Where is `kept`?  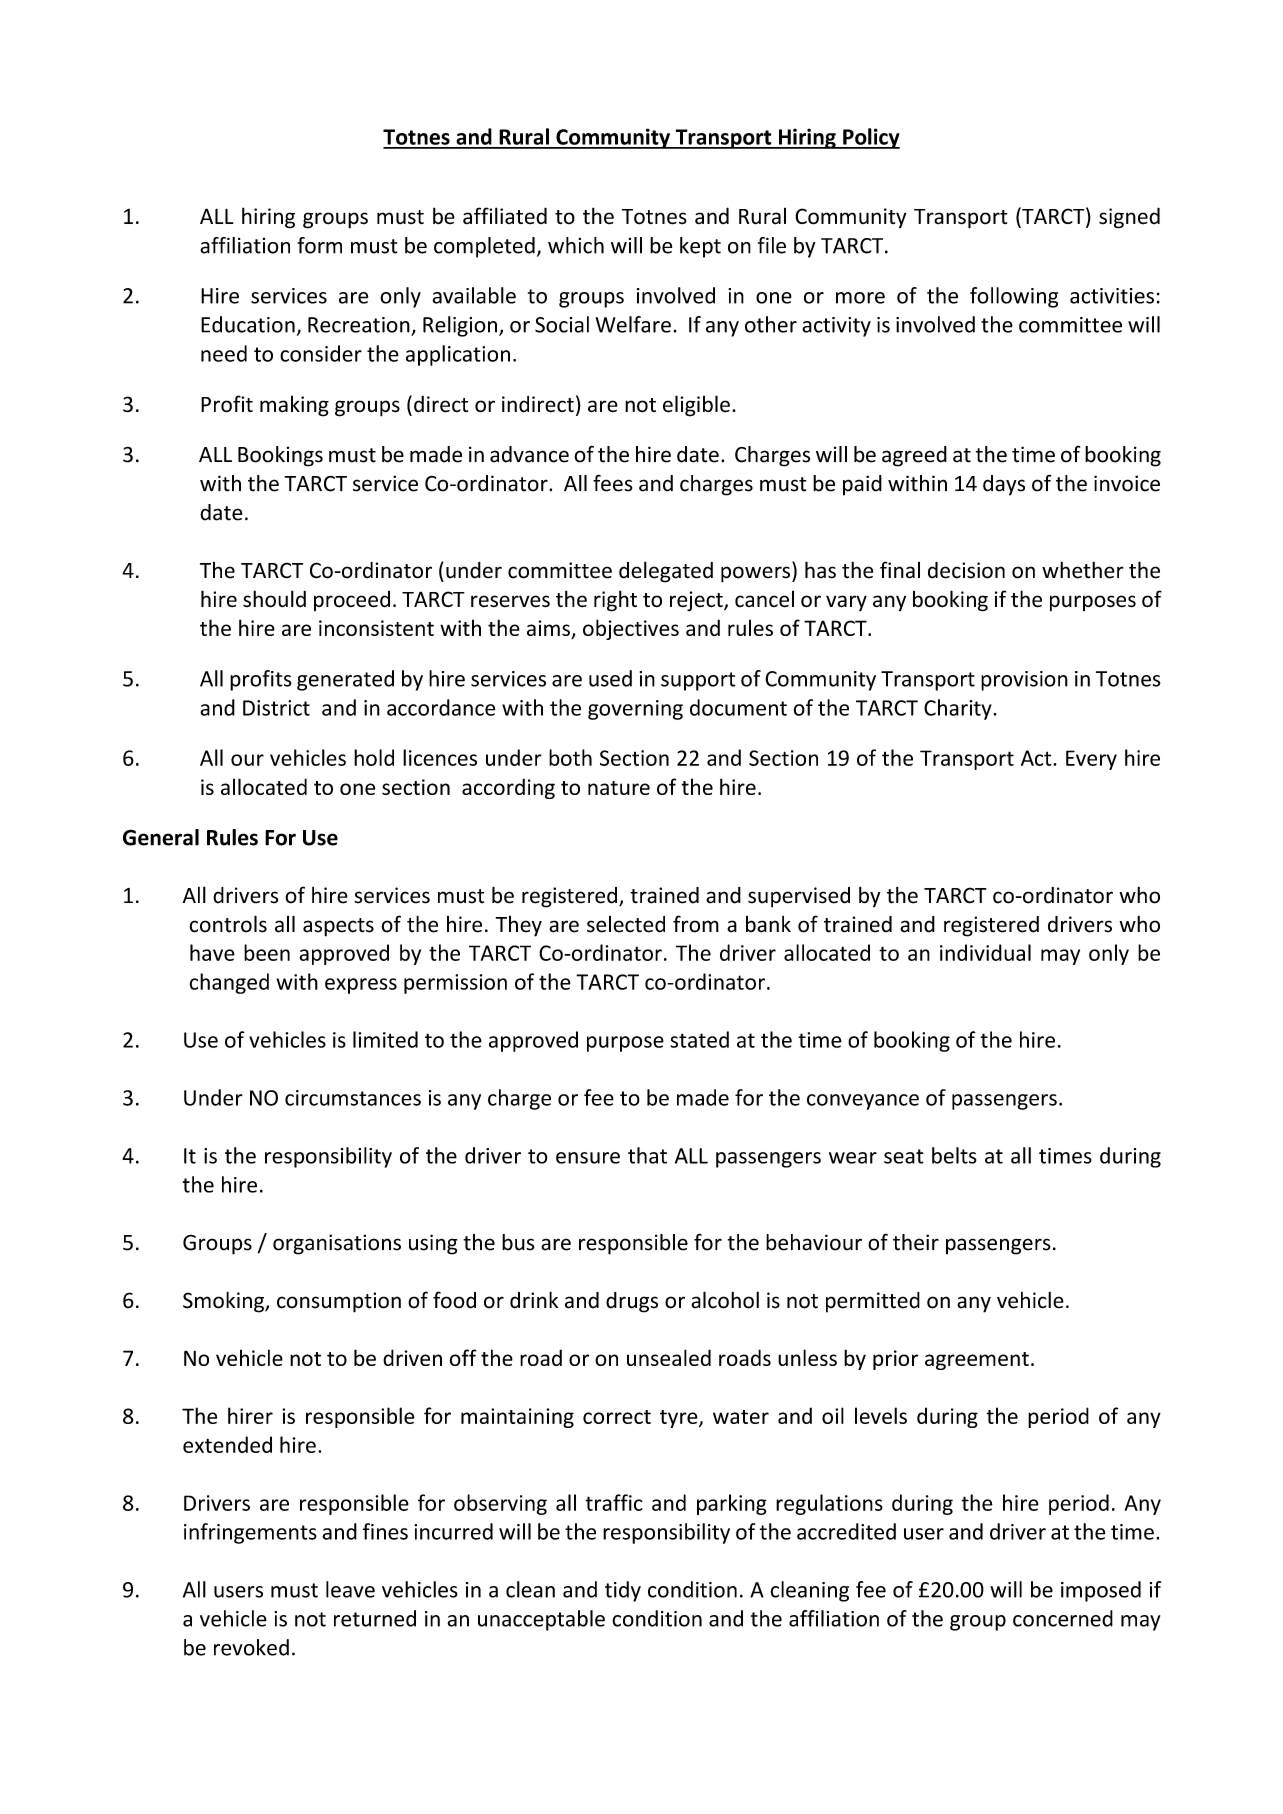
kept is located at coordinates (700, 247).
